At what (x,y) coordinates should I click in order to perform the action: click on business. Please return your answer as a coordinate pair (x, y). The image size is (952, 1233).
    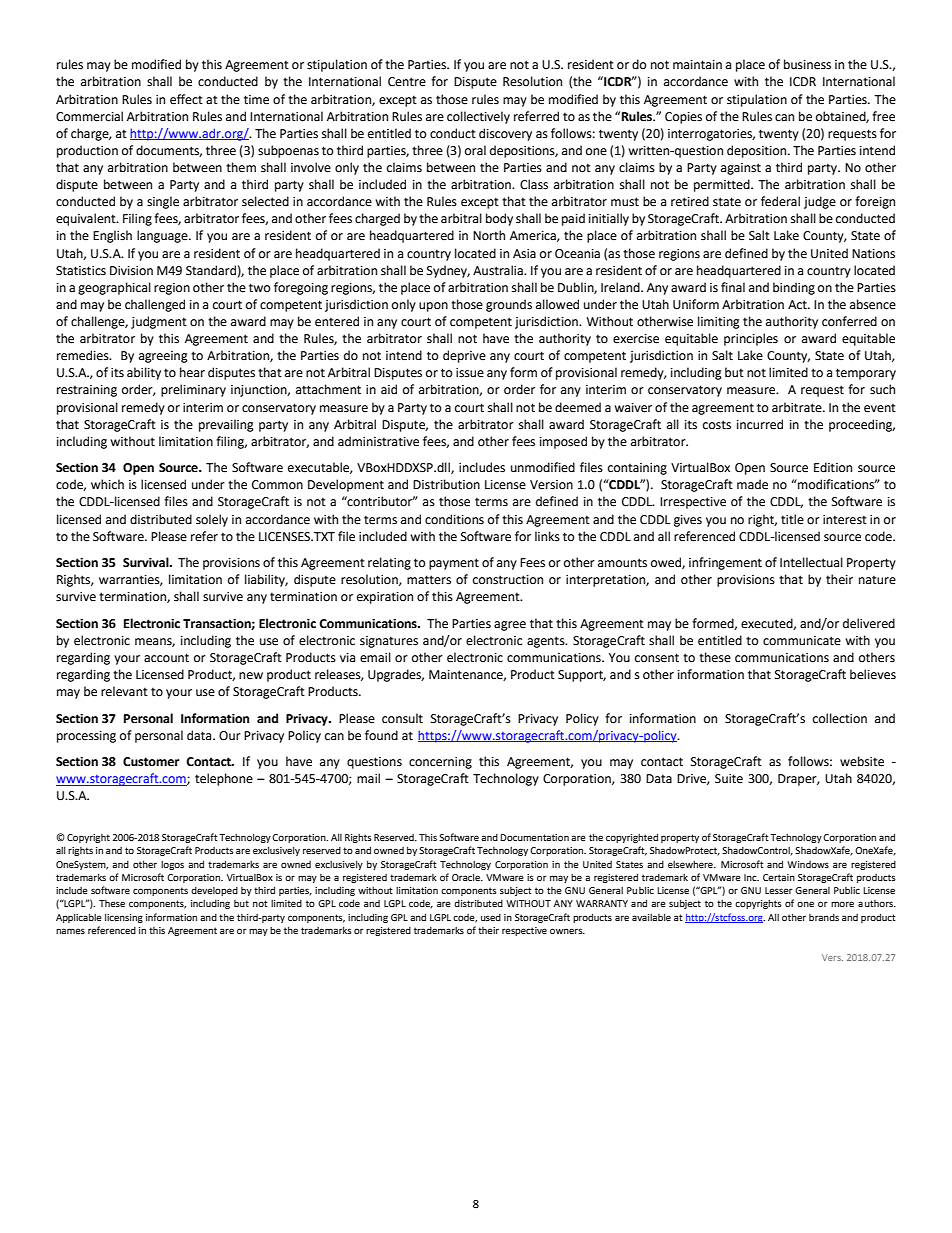
    Looking at the image, I should click on (807, 64).
